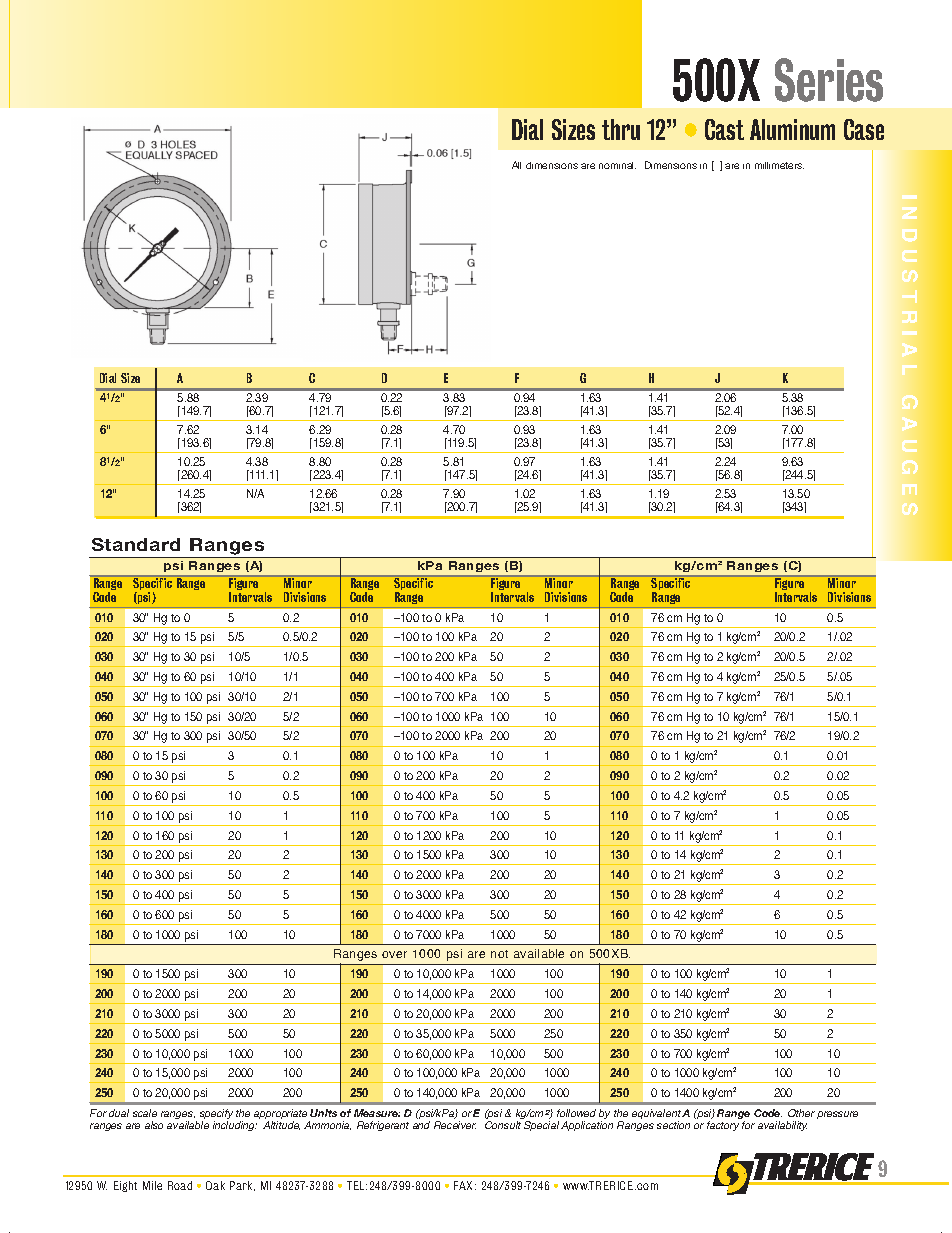 The image size is (952, 1233). I want to click on followed, so click(576, 1113).
